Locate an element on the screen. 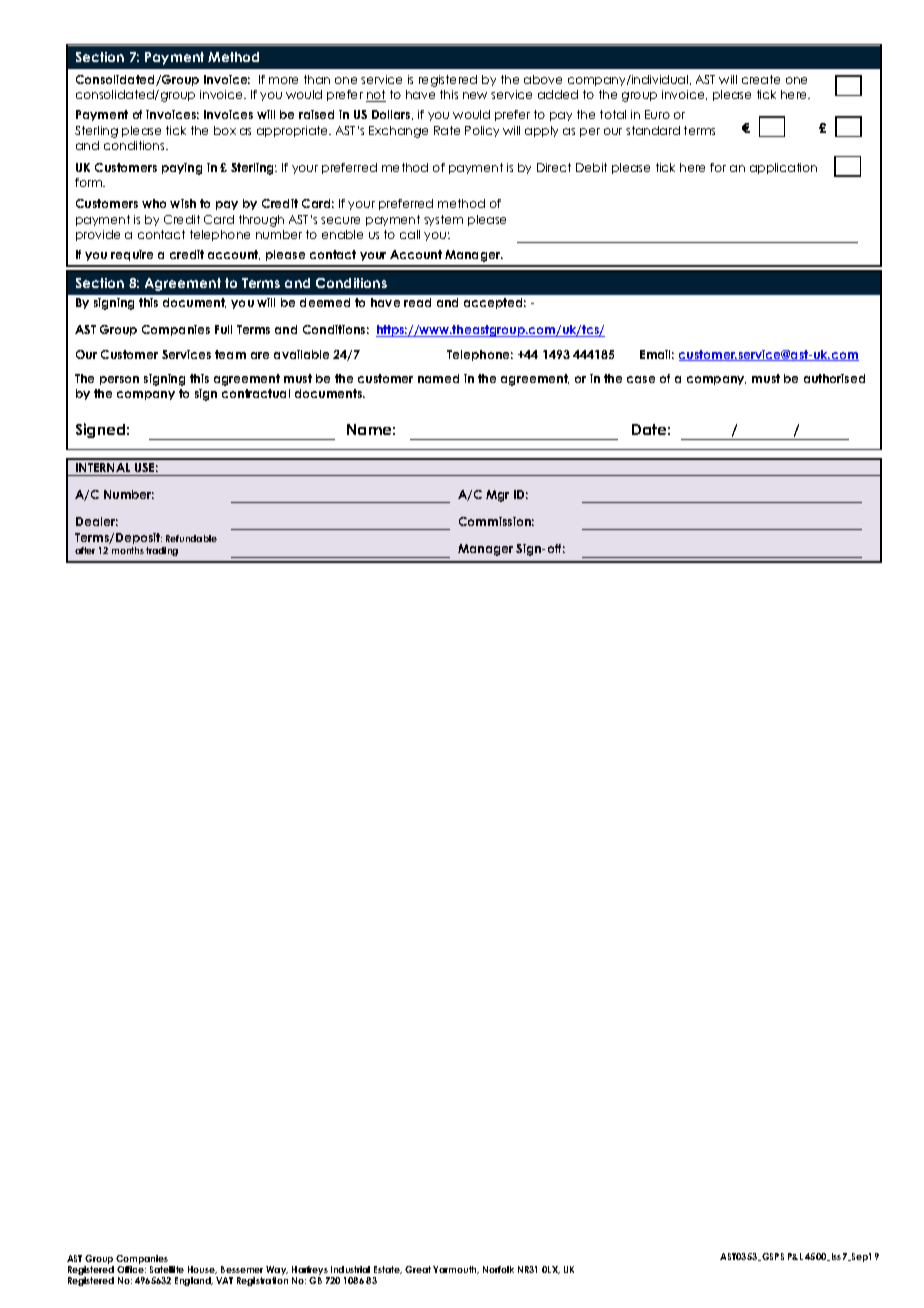 This screenshot has height=1308, width=924. box is located at coordinates (225, 130).
